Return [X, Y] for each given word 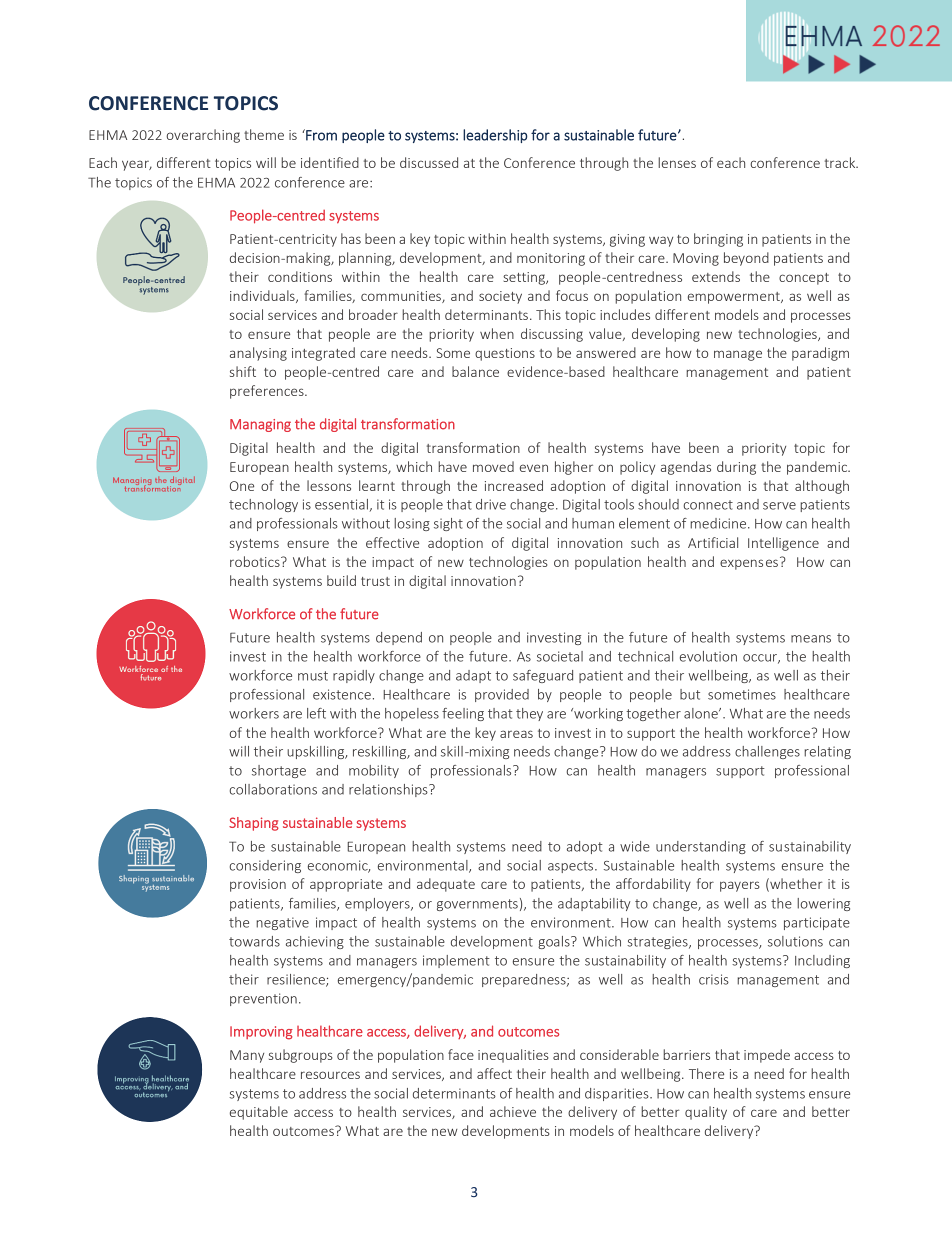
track [841, 162]
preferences [268, 392]
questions [505, 354]
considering [265, 866]
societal [560, 656]
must [313, 676]
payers [740, 886]
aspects [572, 867]
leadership [495, 136]
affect [494, 1073]
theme [264, 134]
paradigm [820, 354]
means [811, 639]
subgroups [301, 1056]
